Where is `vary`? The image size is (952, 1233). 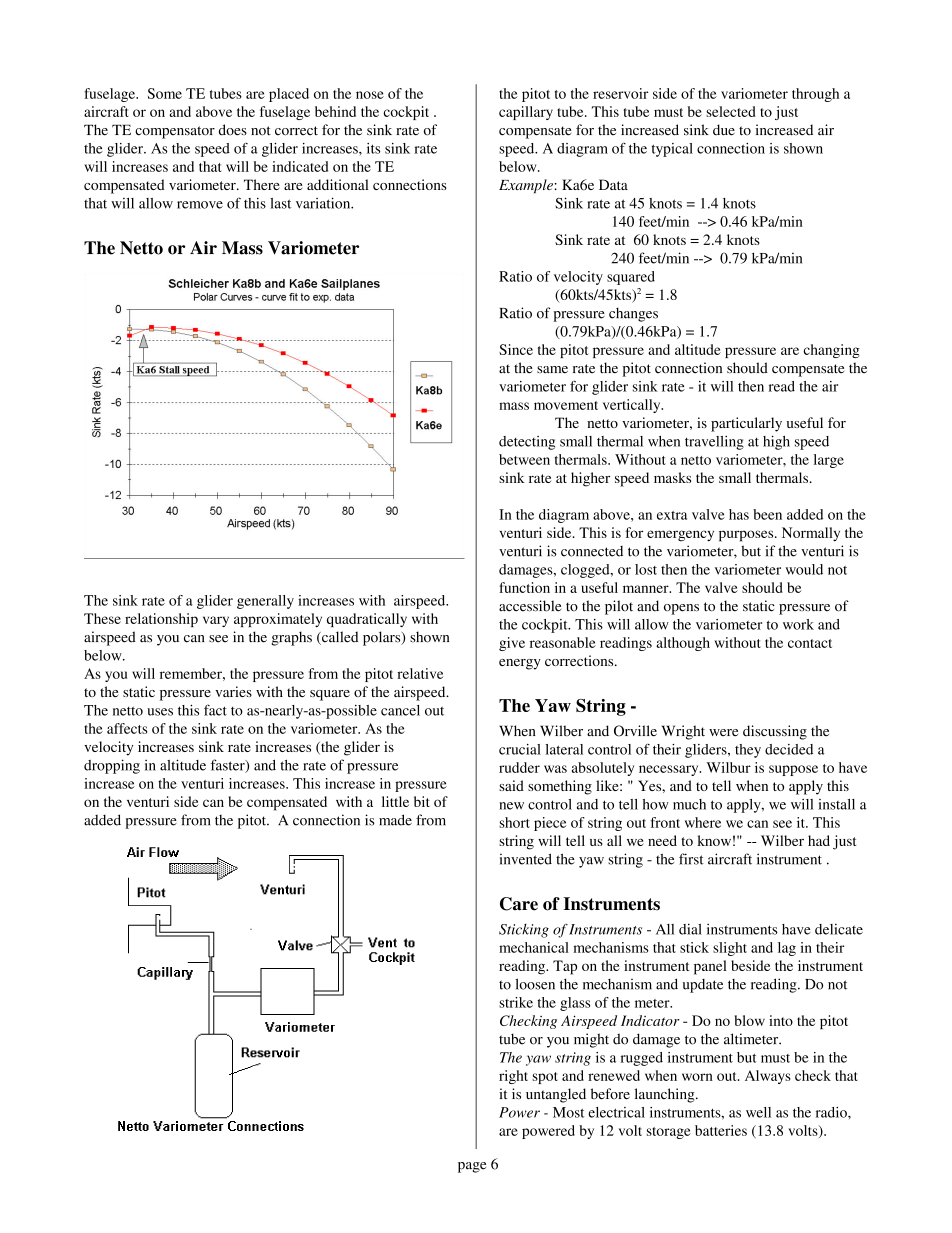 vary is located at coordinates (216, 621).
